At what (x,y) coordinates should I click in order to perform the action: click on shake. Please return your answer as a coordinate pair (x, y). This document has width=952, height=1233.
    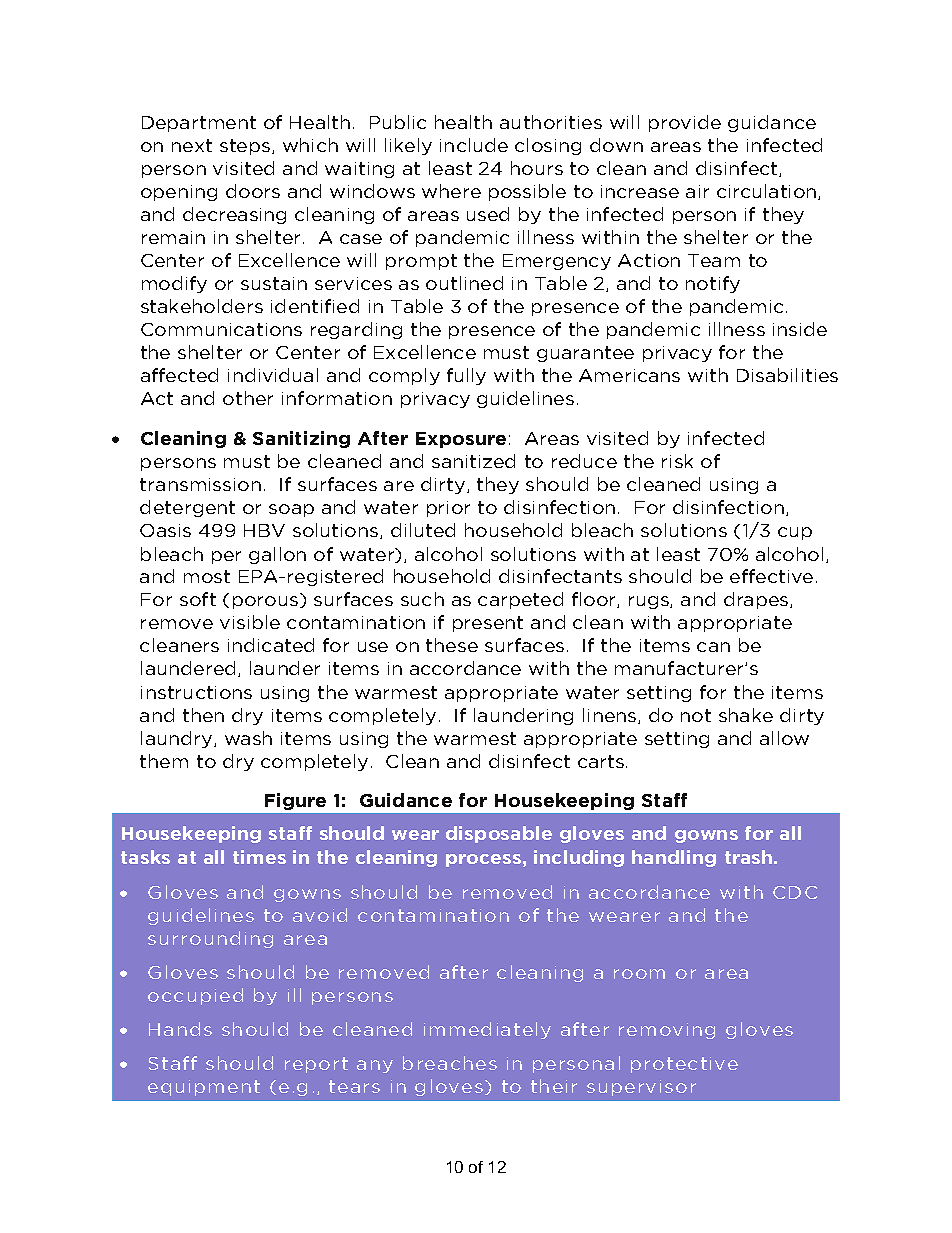
    Looking at the image, I should click on (746, 715).
